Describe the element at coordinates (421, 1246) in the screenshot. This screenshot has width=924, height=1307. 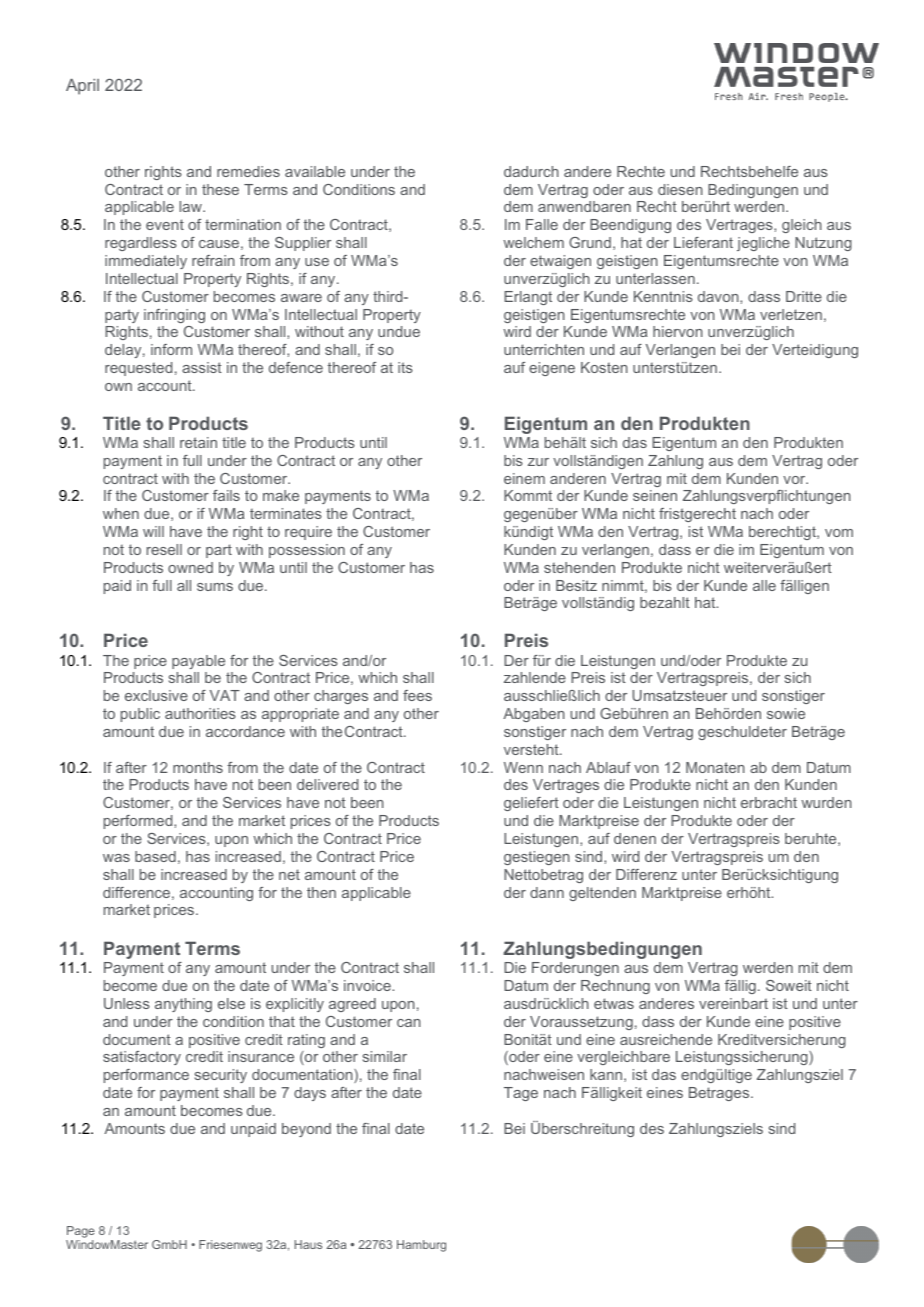
I see `Hamburg` at that location.
